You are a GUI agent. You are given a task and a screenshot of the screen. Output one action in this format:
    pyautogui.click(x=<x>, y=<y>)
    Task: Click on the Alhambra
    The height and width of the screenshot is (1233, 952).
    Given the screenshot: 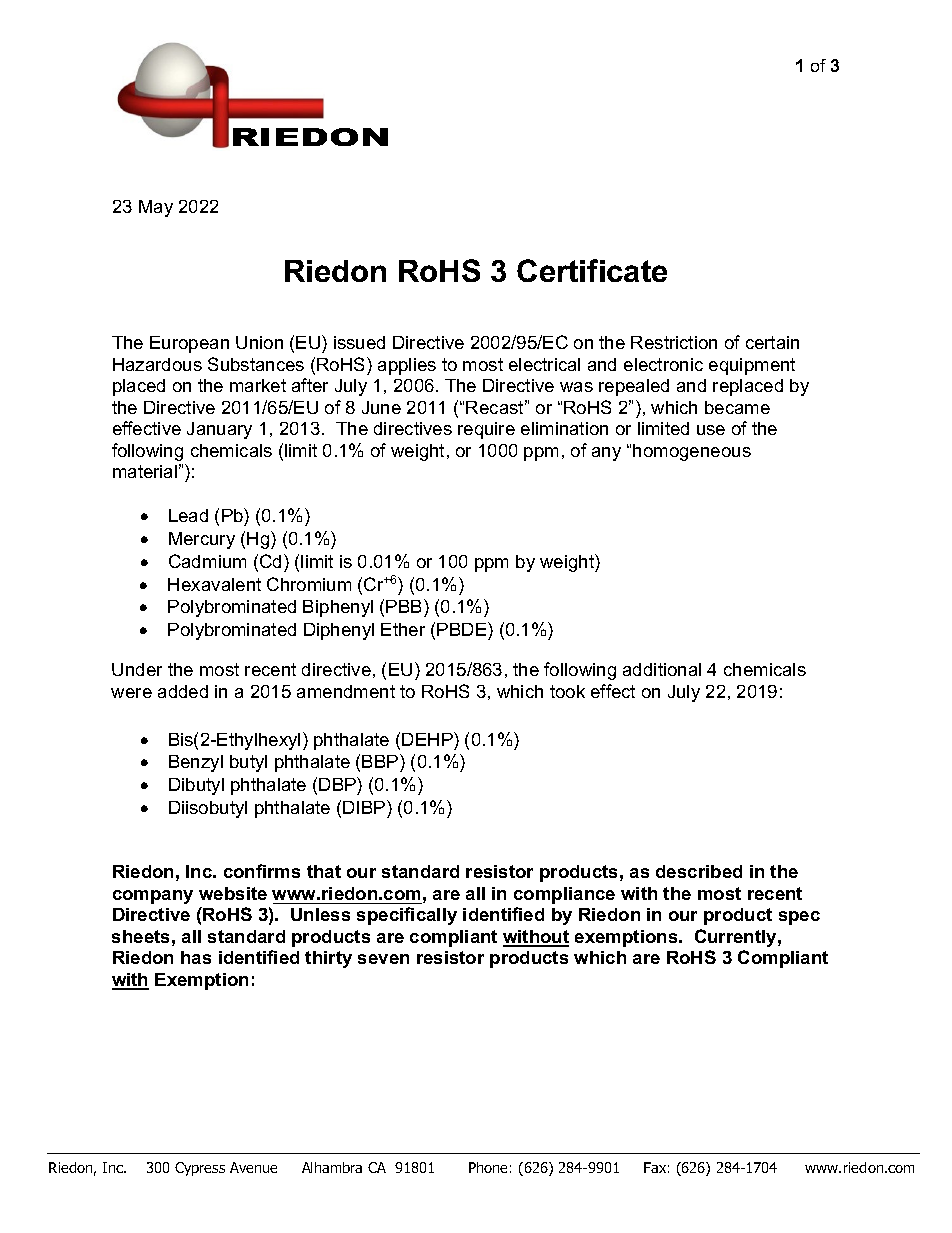 What is the action you would take?
    pyautogui.click(x=332, y=1167)
